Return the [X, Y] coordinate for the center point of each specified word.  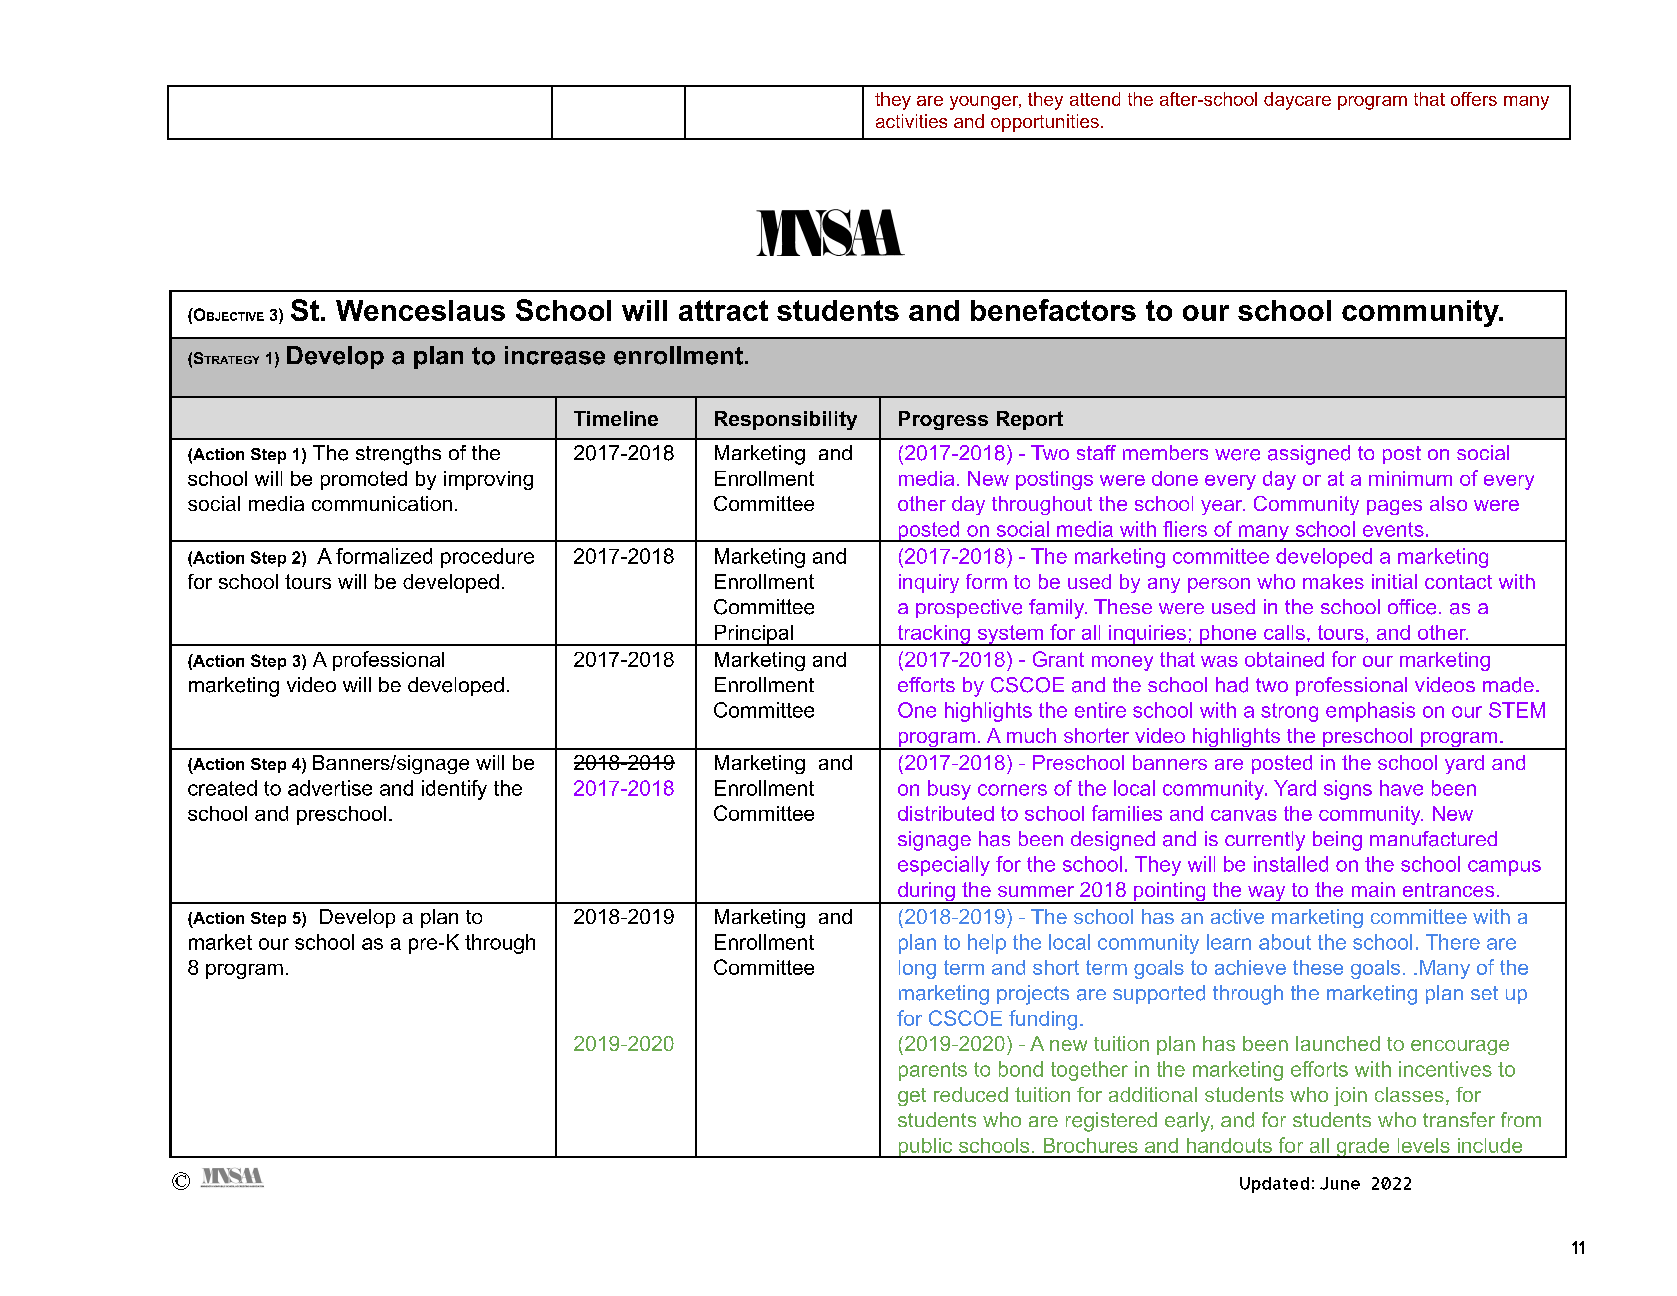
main [1373, 889]
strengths [398, 455]
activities [911, 121]
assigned [1309, 455]
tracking [933, 635]
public [925, 1148]
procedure [487, 558]
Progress [943, 420]
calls [1284, 632]
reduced [971, 1094]
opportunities [1045, 123]
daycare [1297, 101]
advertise [330, 788]
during [926, 893]
